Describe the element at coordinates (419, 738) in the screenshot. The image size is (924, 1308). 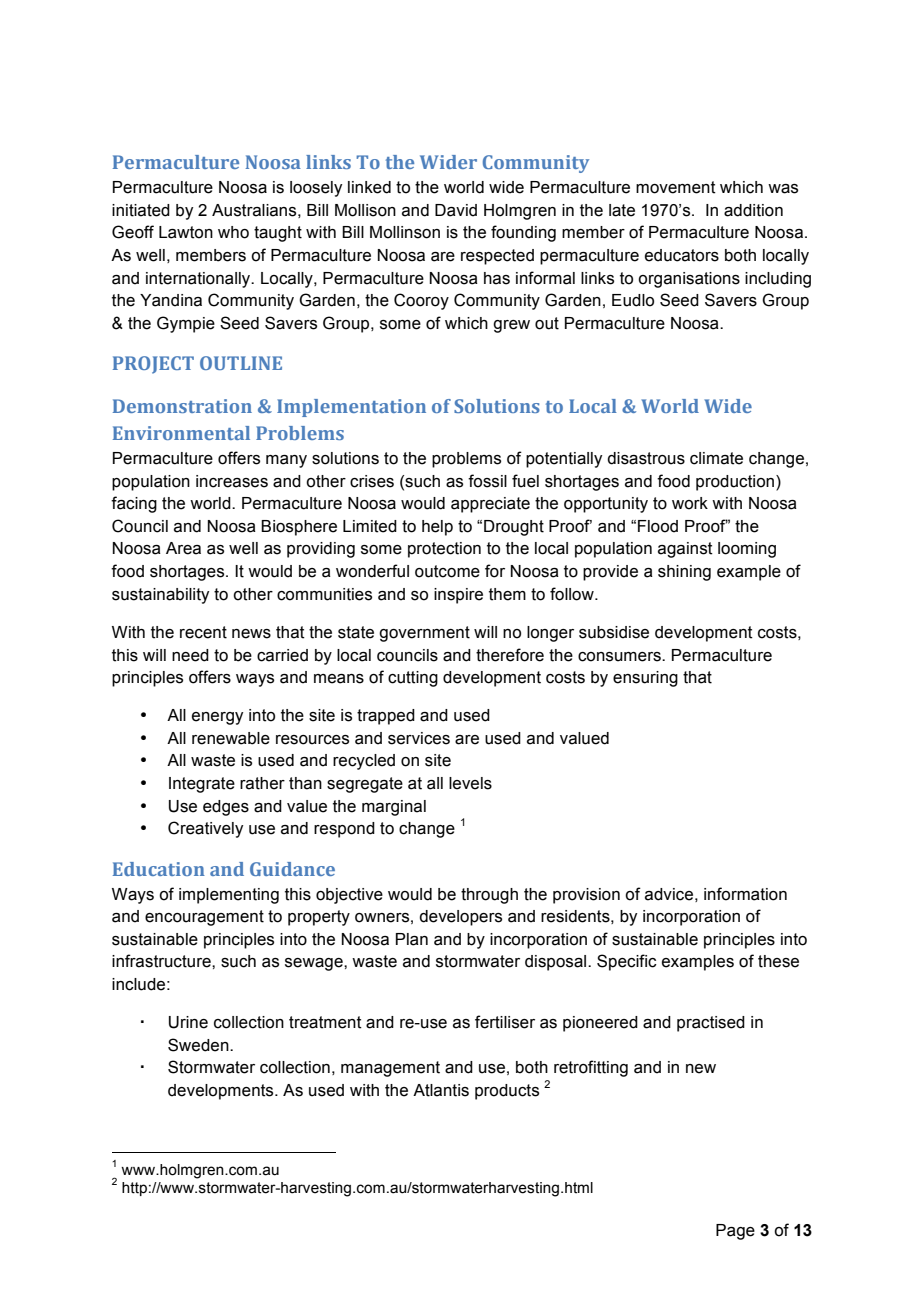
I see `services` at that location.
